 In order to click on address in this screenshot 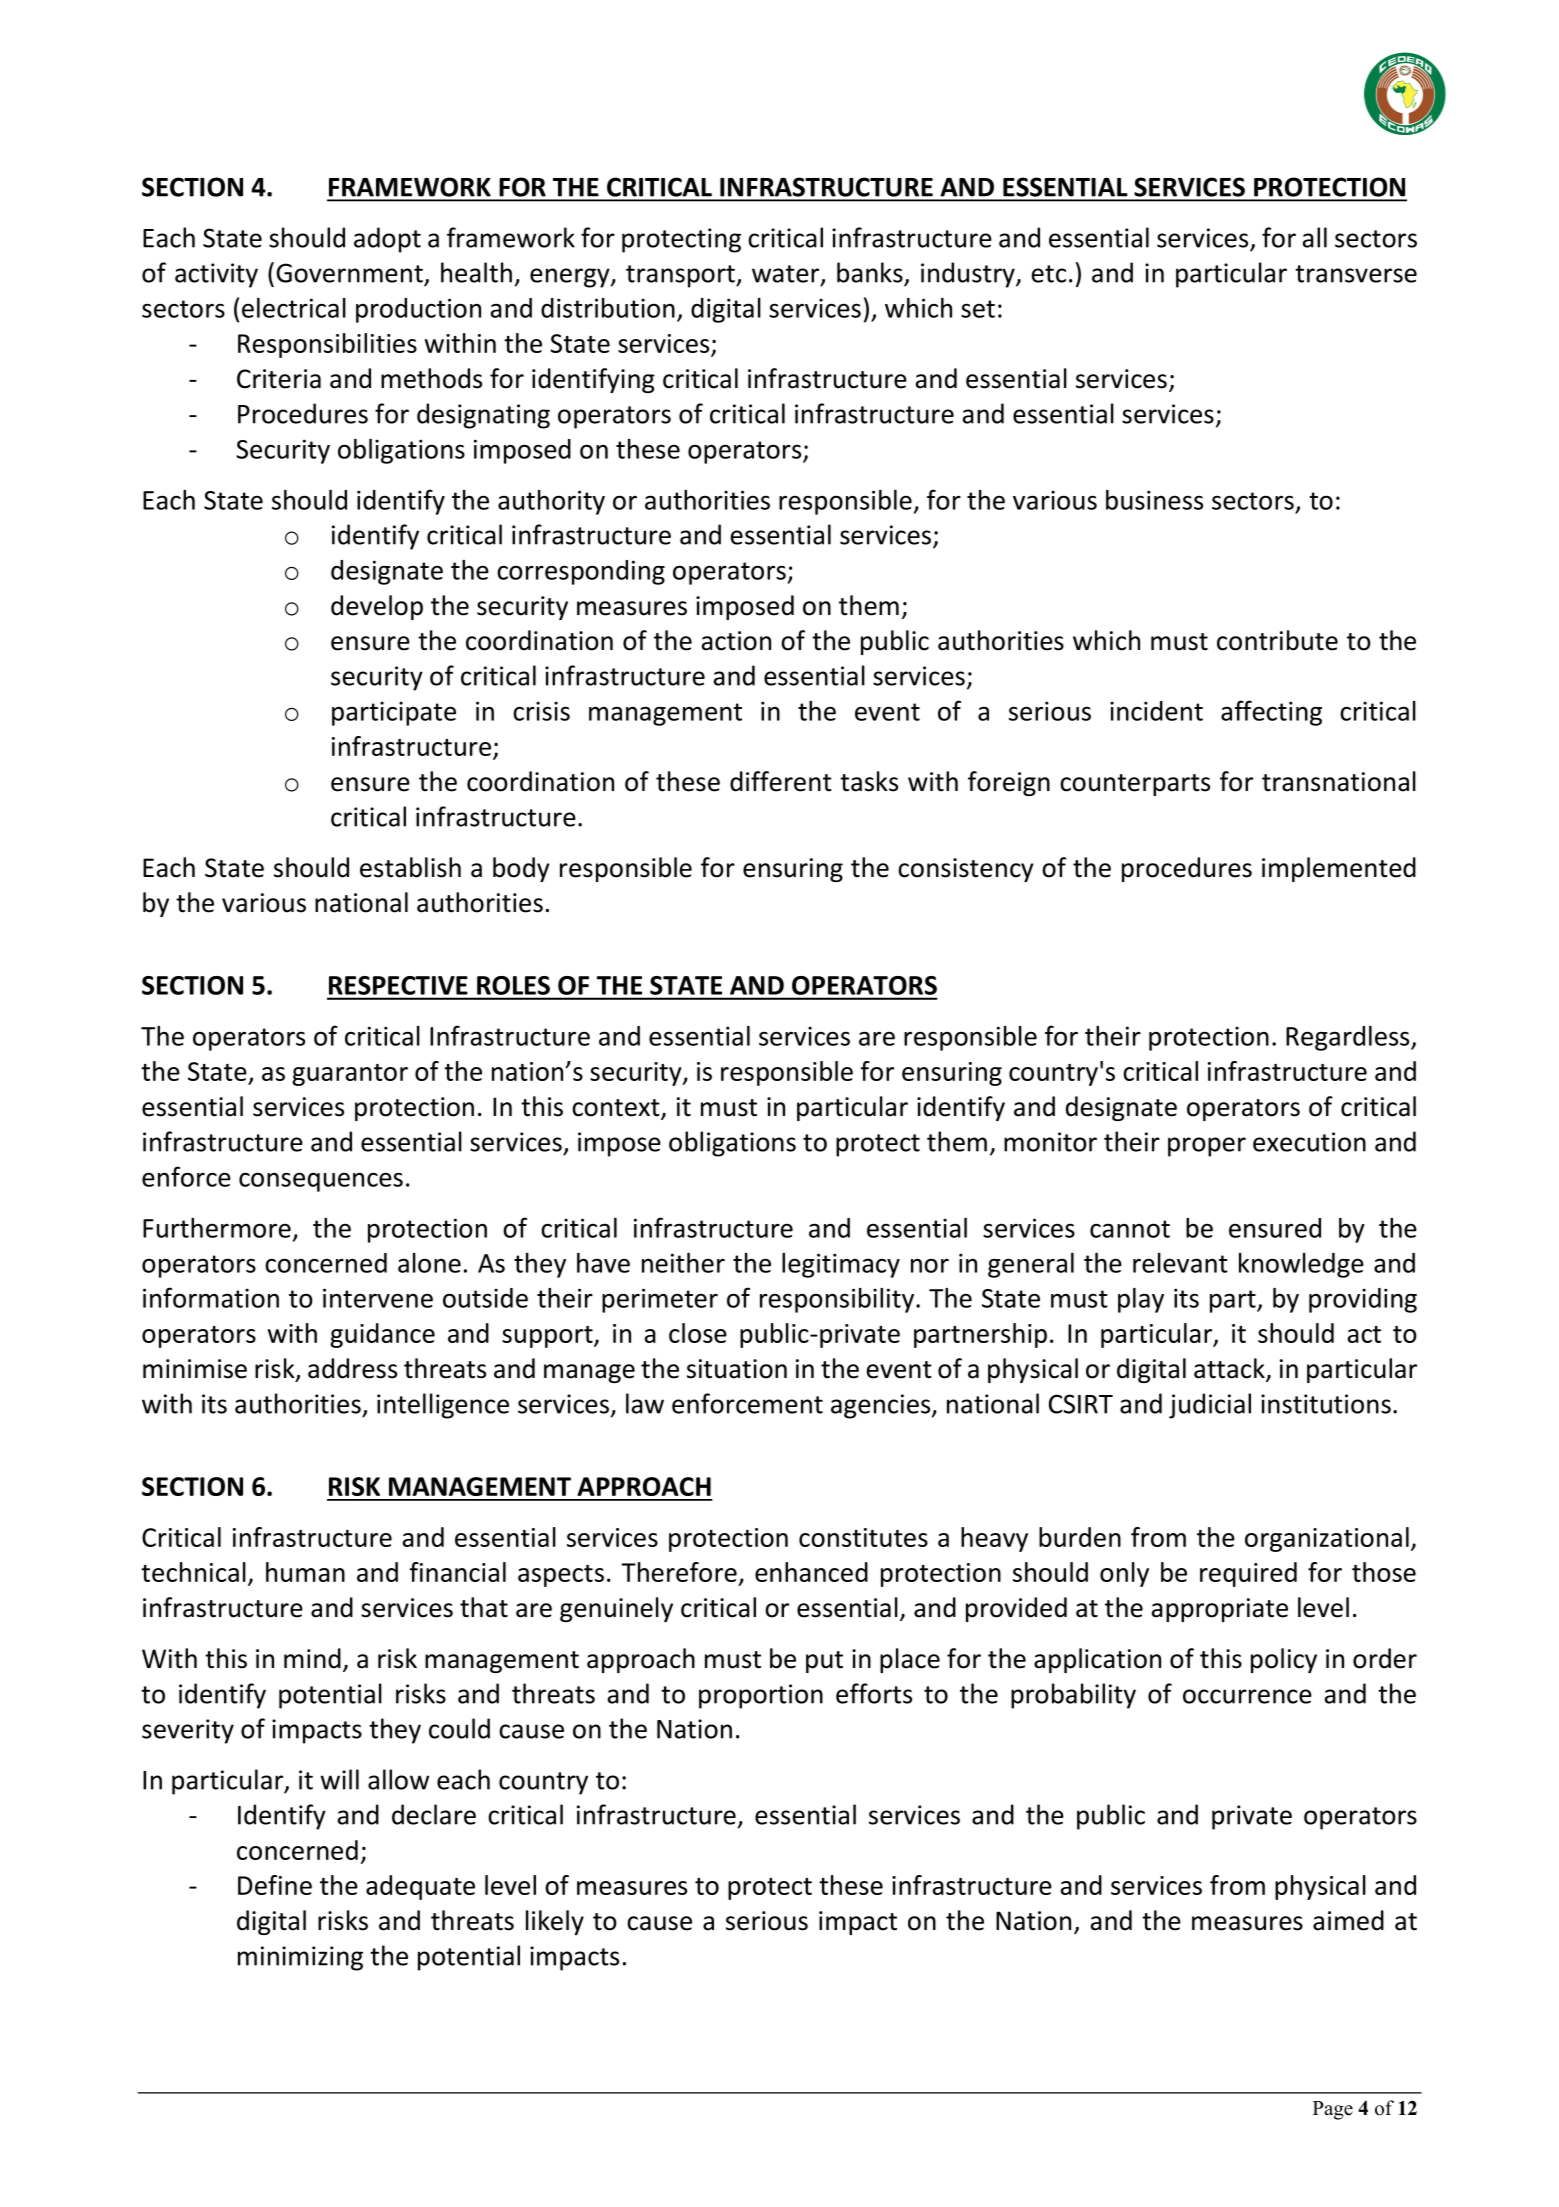, I will do `click(352, 1368)`.
